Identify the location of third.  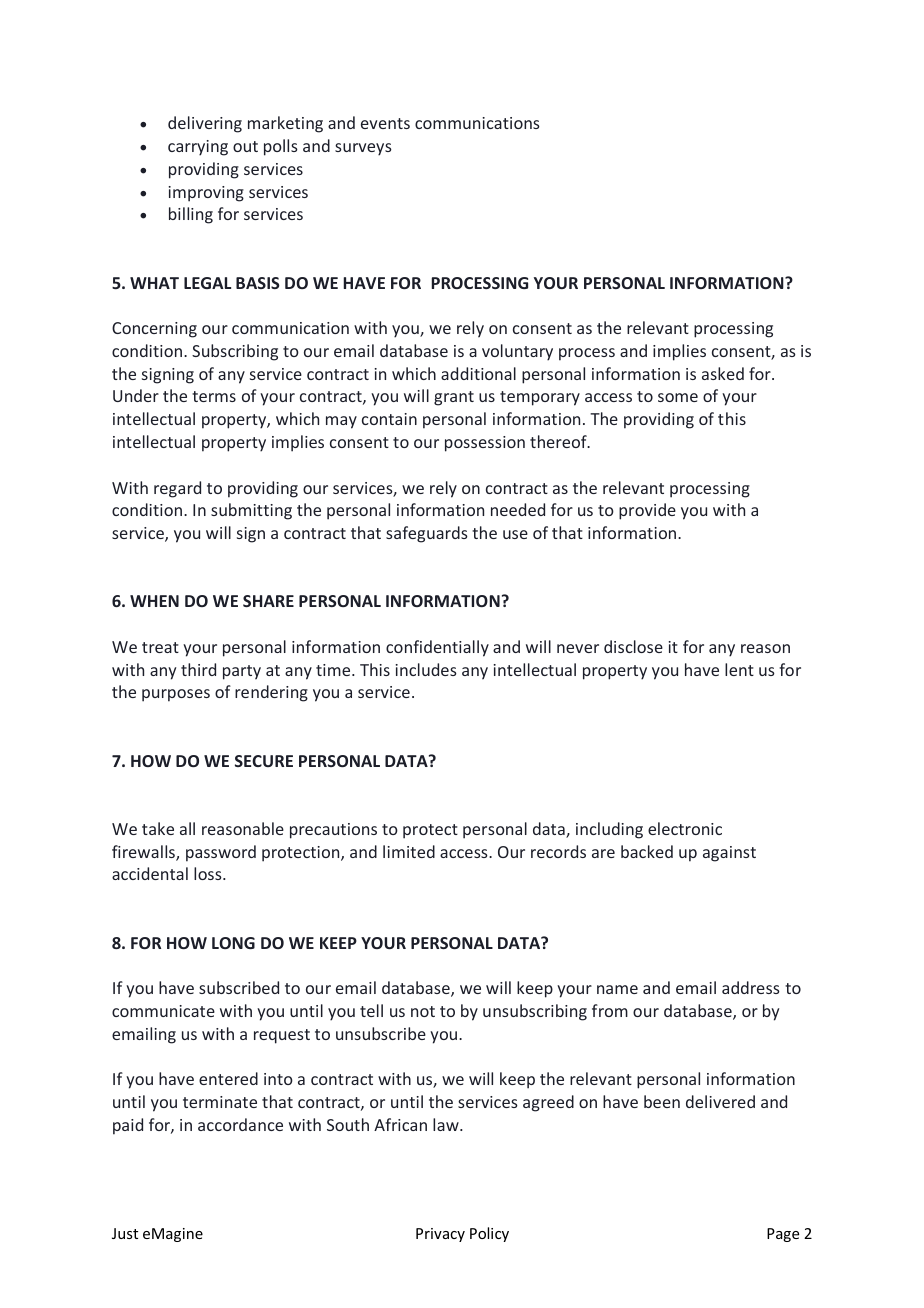
(198, 669).
